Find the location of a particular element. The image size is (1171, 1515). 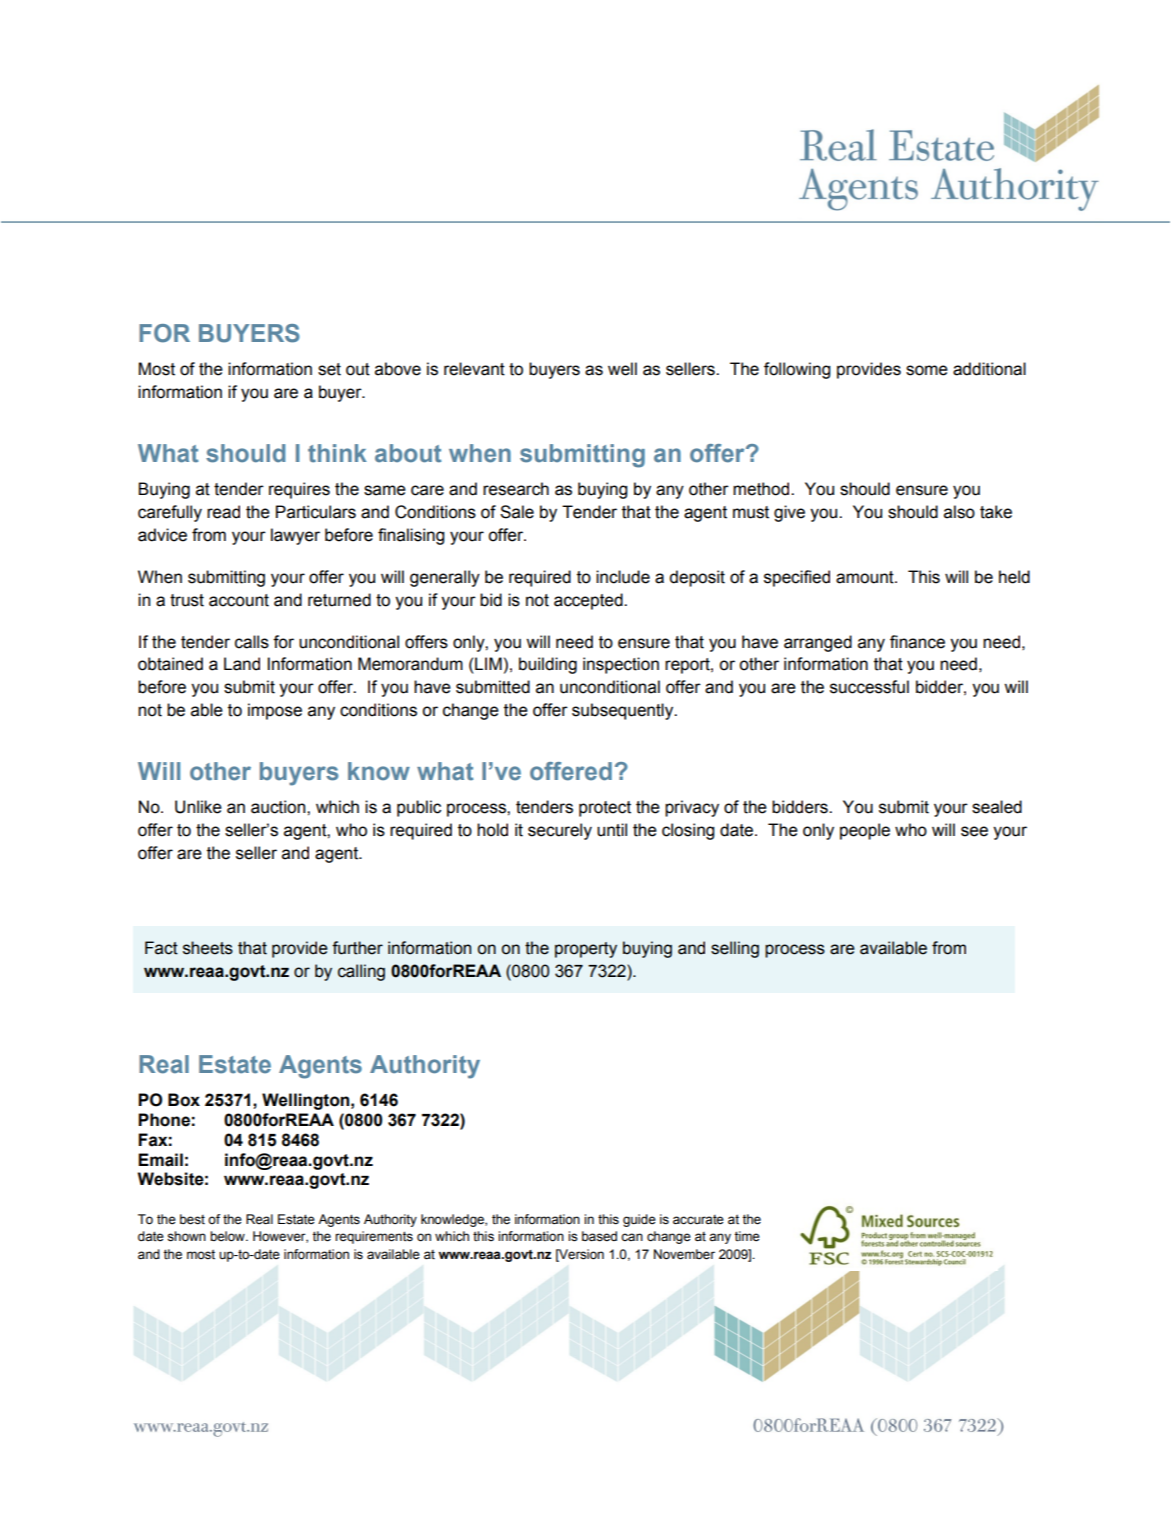

people is located at coordinates (865, 831).
